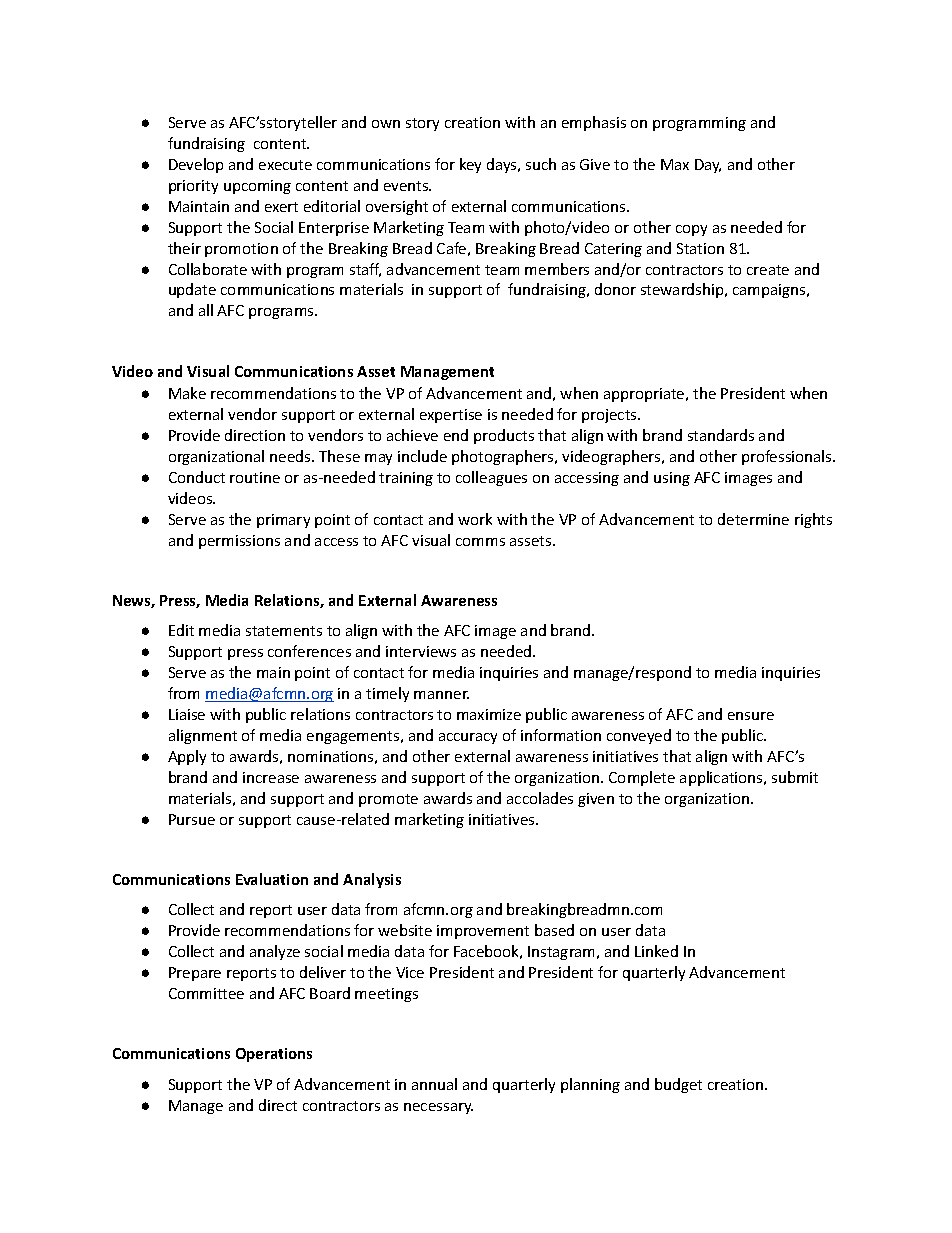 This screenshot has width=952, height=1233. What do you see at coordinates (271, 777) in the screenshot?
I see `increase` at bounding box center [271, 777].
